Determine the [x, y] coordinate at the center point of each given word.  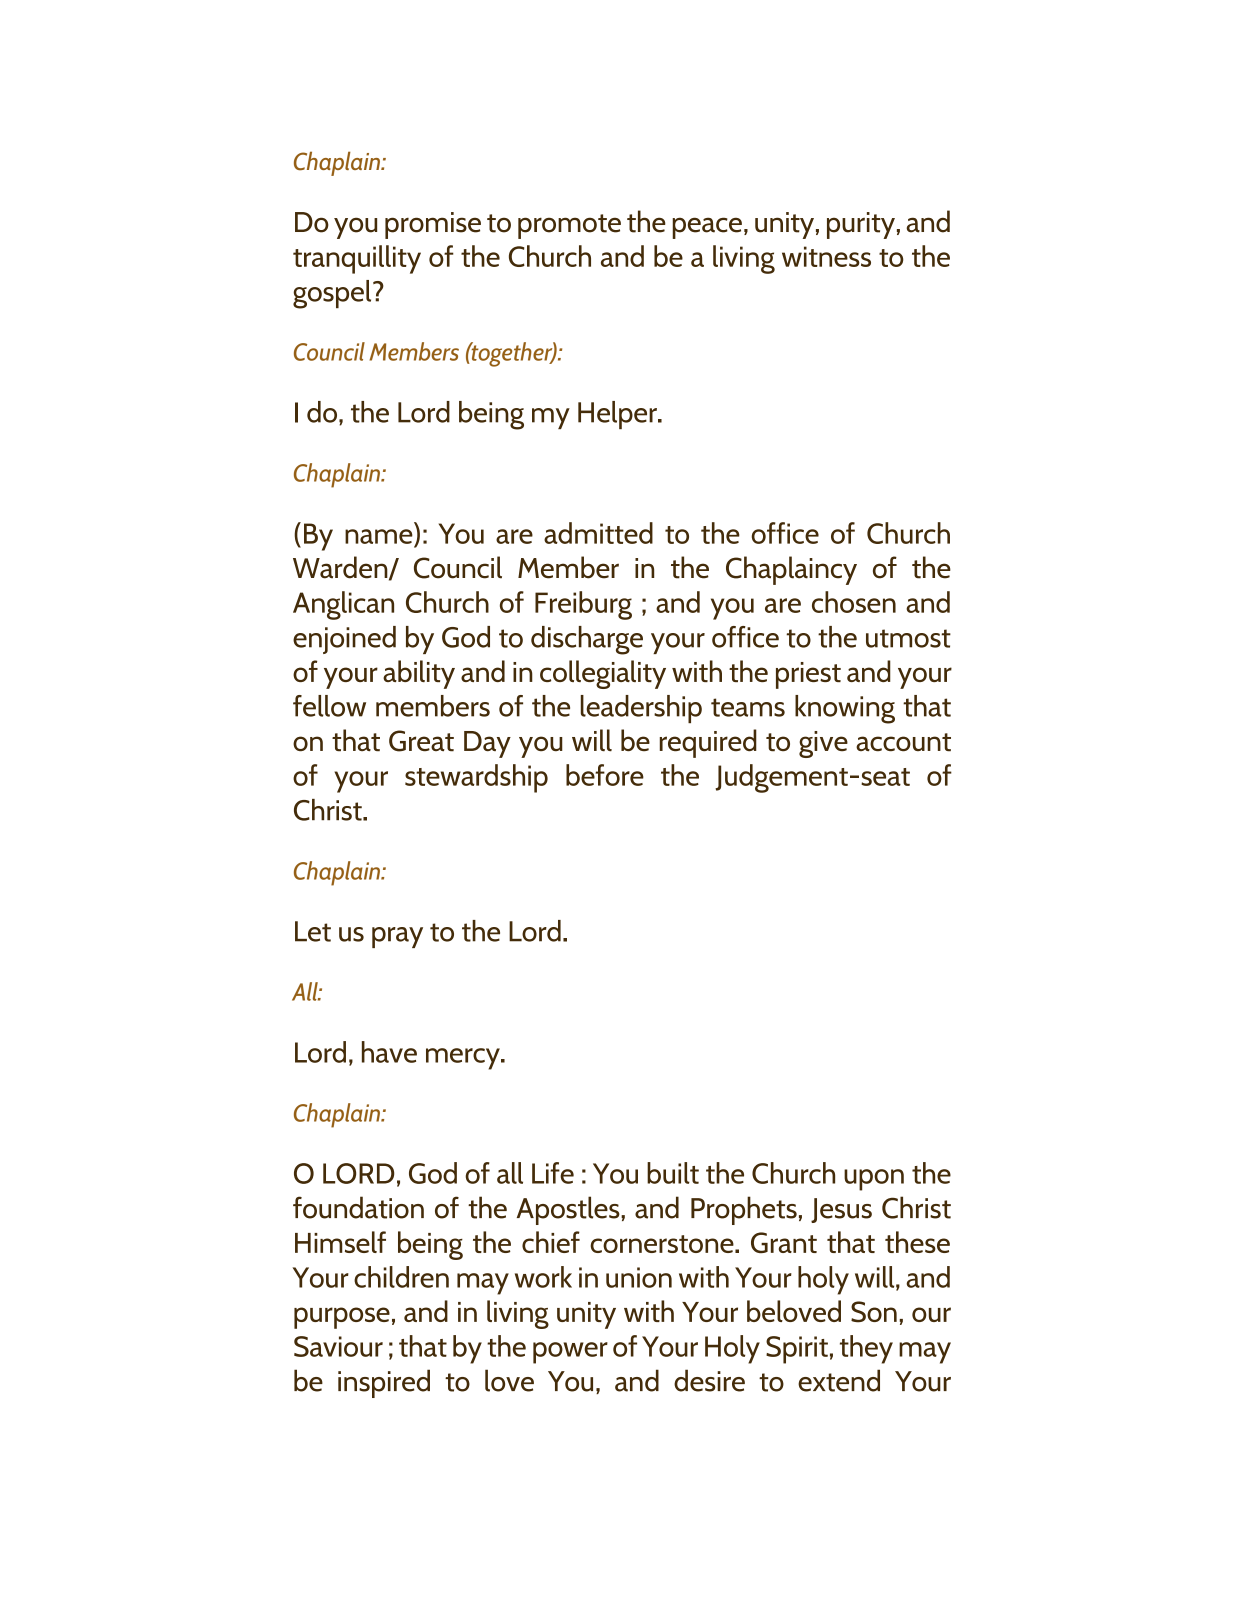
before [605, 775]
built [673, 1173]
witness [826, 256]
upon [874, 1180]
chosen [854, 602]
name [379, 536]
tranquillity [357, 259]
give [823, 744]
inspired [384, 1383]
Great [421, 741]
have [389, 1052]
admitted [598, 533]
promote [569, 226]
